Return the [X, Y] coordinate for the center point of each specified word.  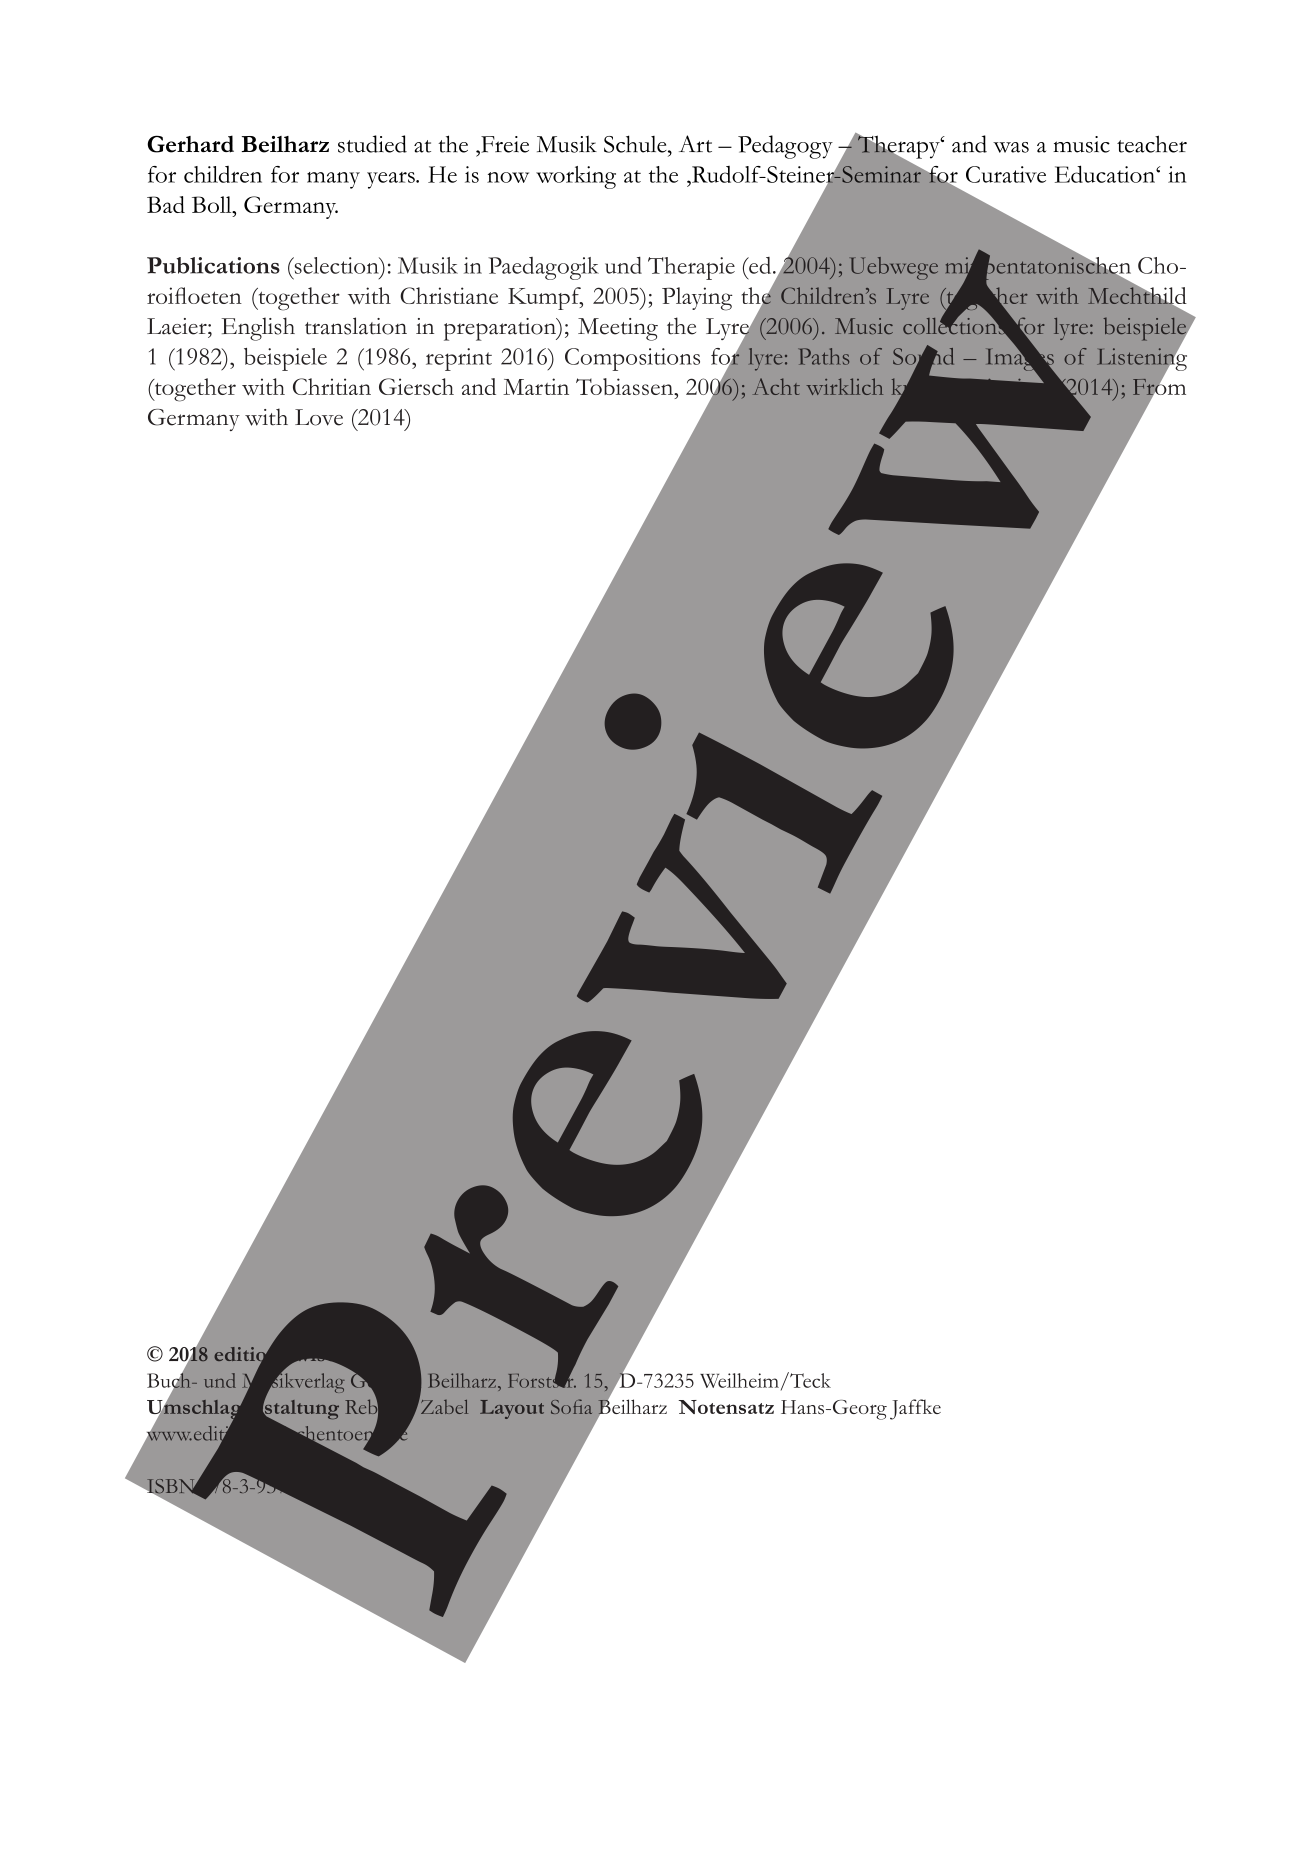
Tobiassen [626, 386]
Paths [823, 356]
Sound [923, 356]
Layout [512, 1409]
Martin [536, 386]
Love [319, 417]
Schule [636, 144]
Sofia [571, 1406]
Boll [213, 204]
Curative [1006, 174]
